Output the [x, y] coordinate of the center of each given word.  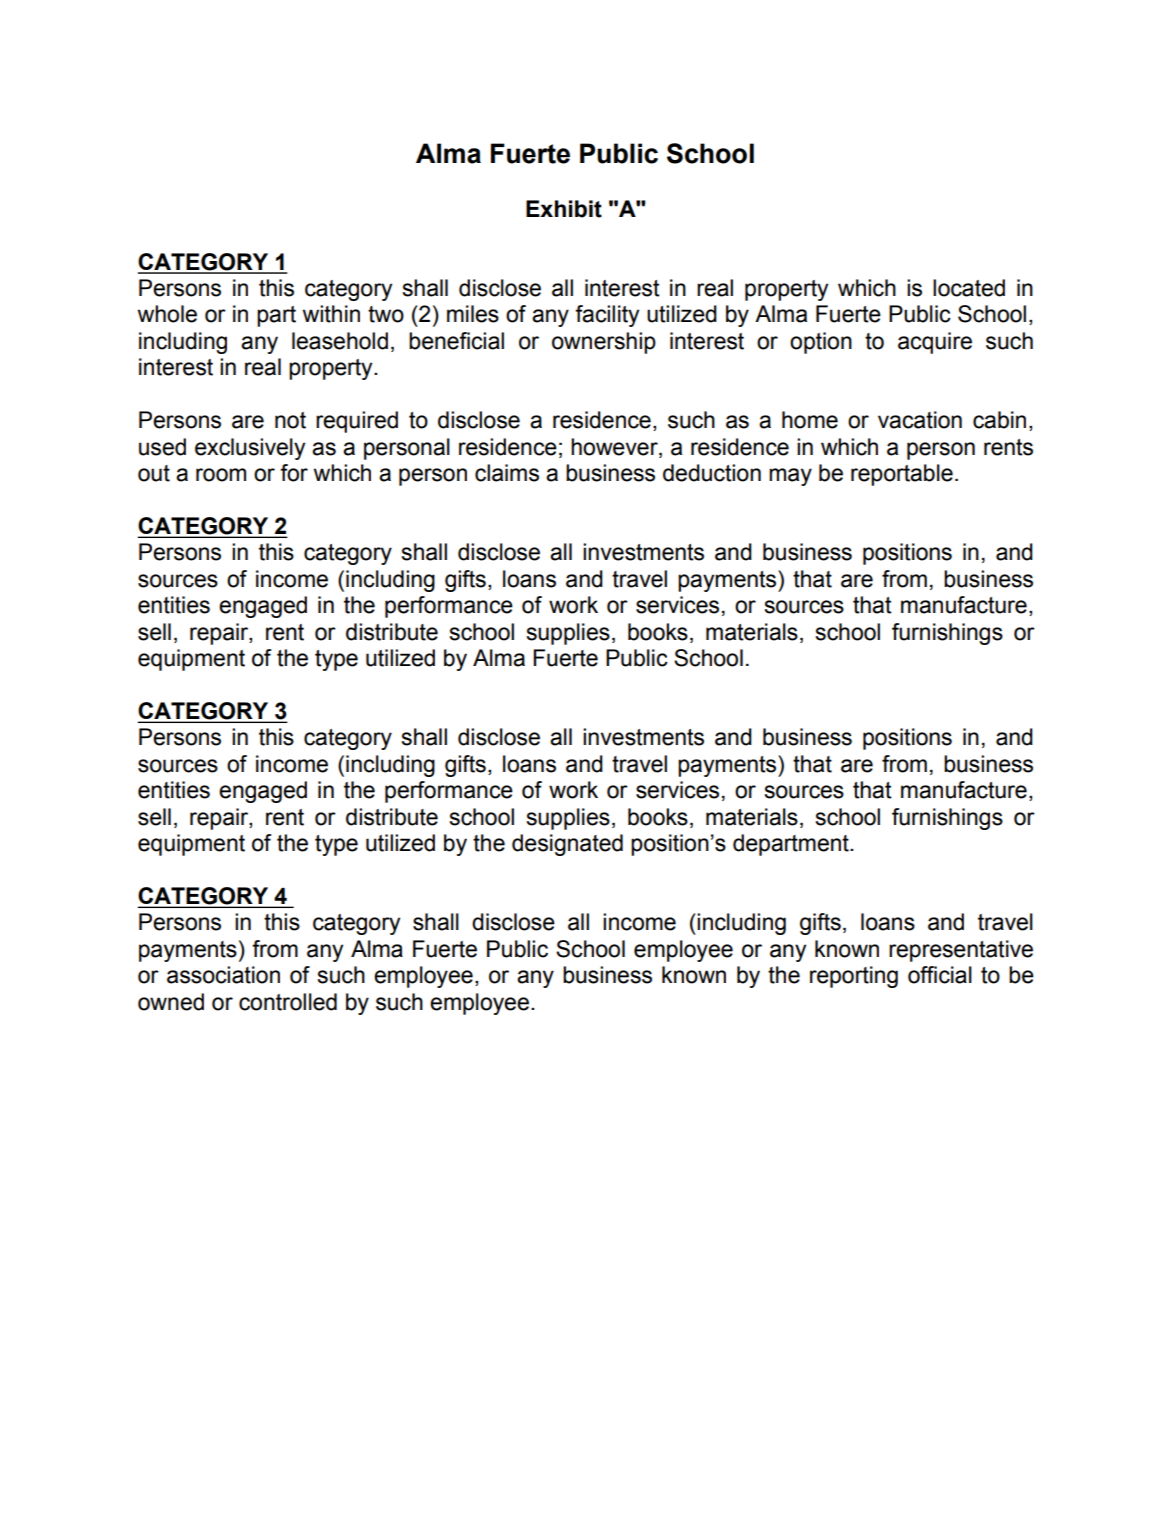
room [221, 475]
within [331, 314]
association [223, 975]
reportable [902, 475]
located [969, 288]
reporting [854, 977]
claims [507, 473]
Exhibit [564, 209]
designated [567, 845]
